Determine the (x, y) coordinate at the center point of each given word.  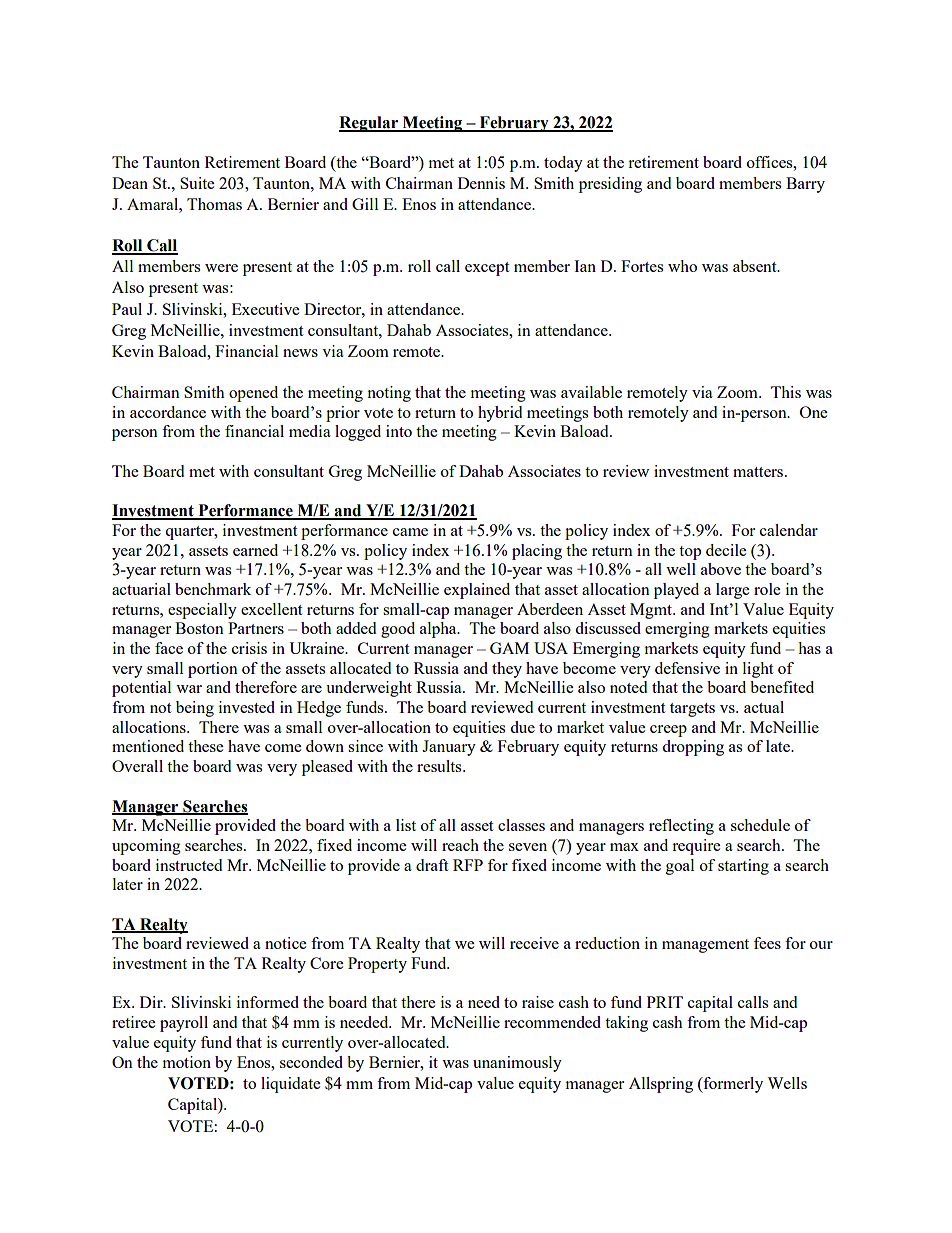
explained (477, 591)
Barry (805, 185)
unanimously (517, 1064)
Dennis (481, 183)
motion (187, 1062)
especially (202, 611)
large (732, 591)
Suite (197, 183)
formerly (732, 1085)
